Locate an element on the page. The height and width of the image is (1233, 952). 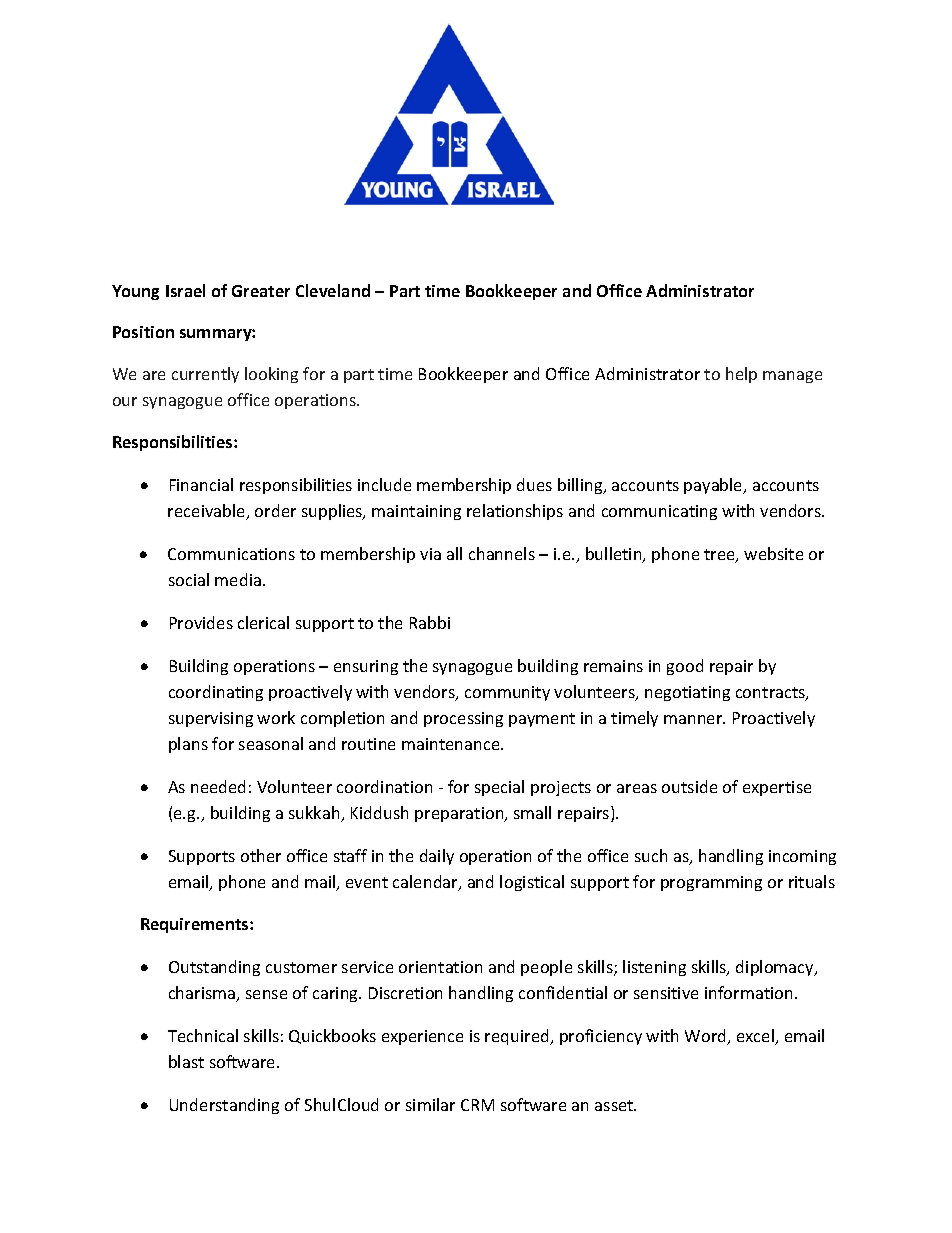
Israel is located at coordinates (185, 290).
